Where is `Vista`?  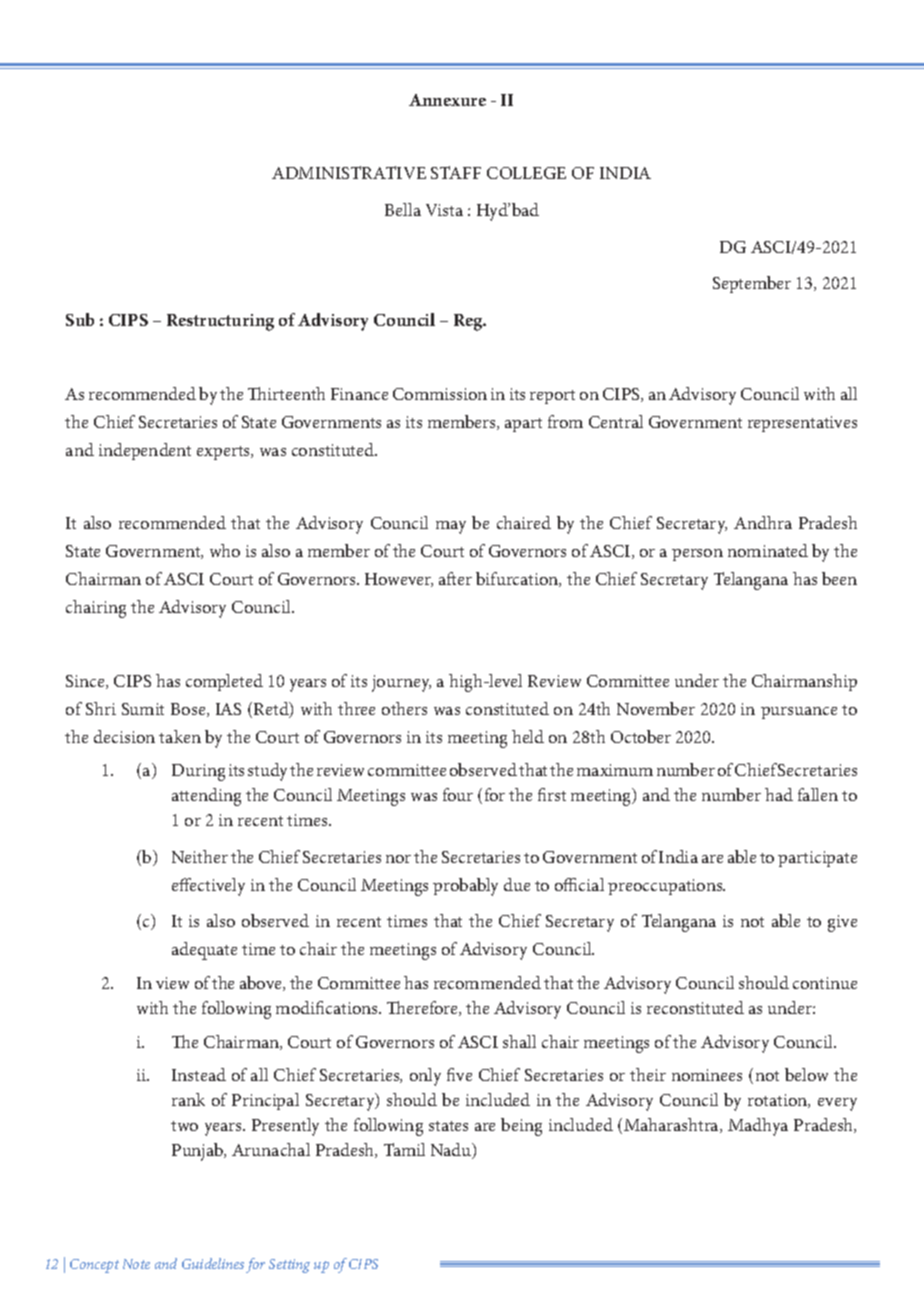
Vista is located at coordinates (444, 210).
